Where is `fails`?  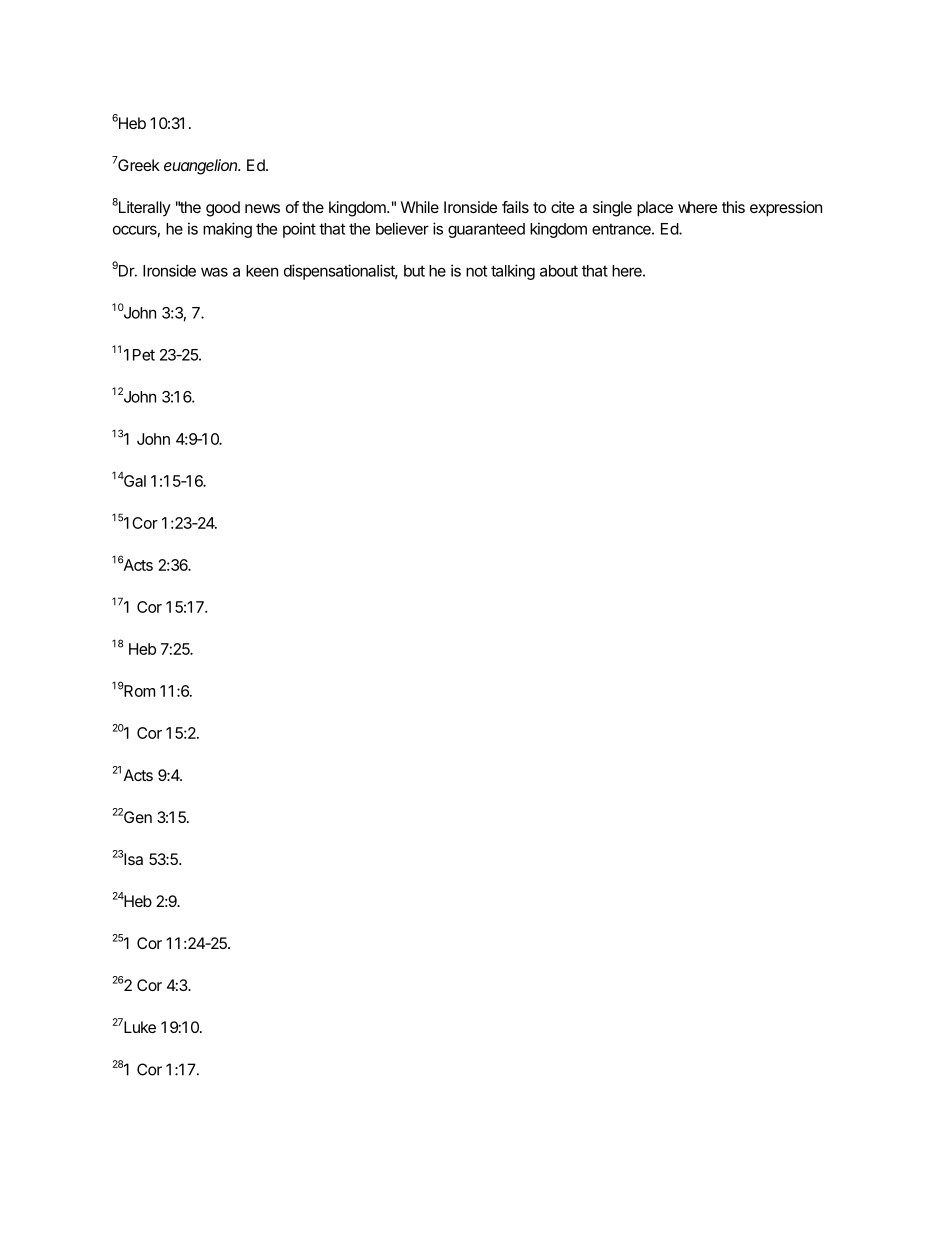
fails is located at coordinates (515, 207).
